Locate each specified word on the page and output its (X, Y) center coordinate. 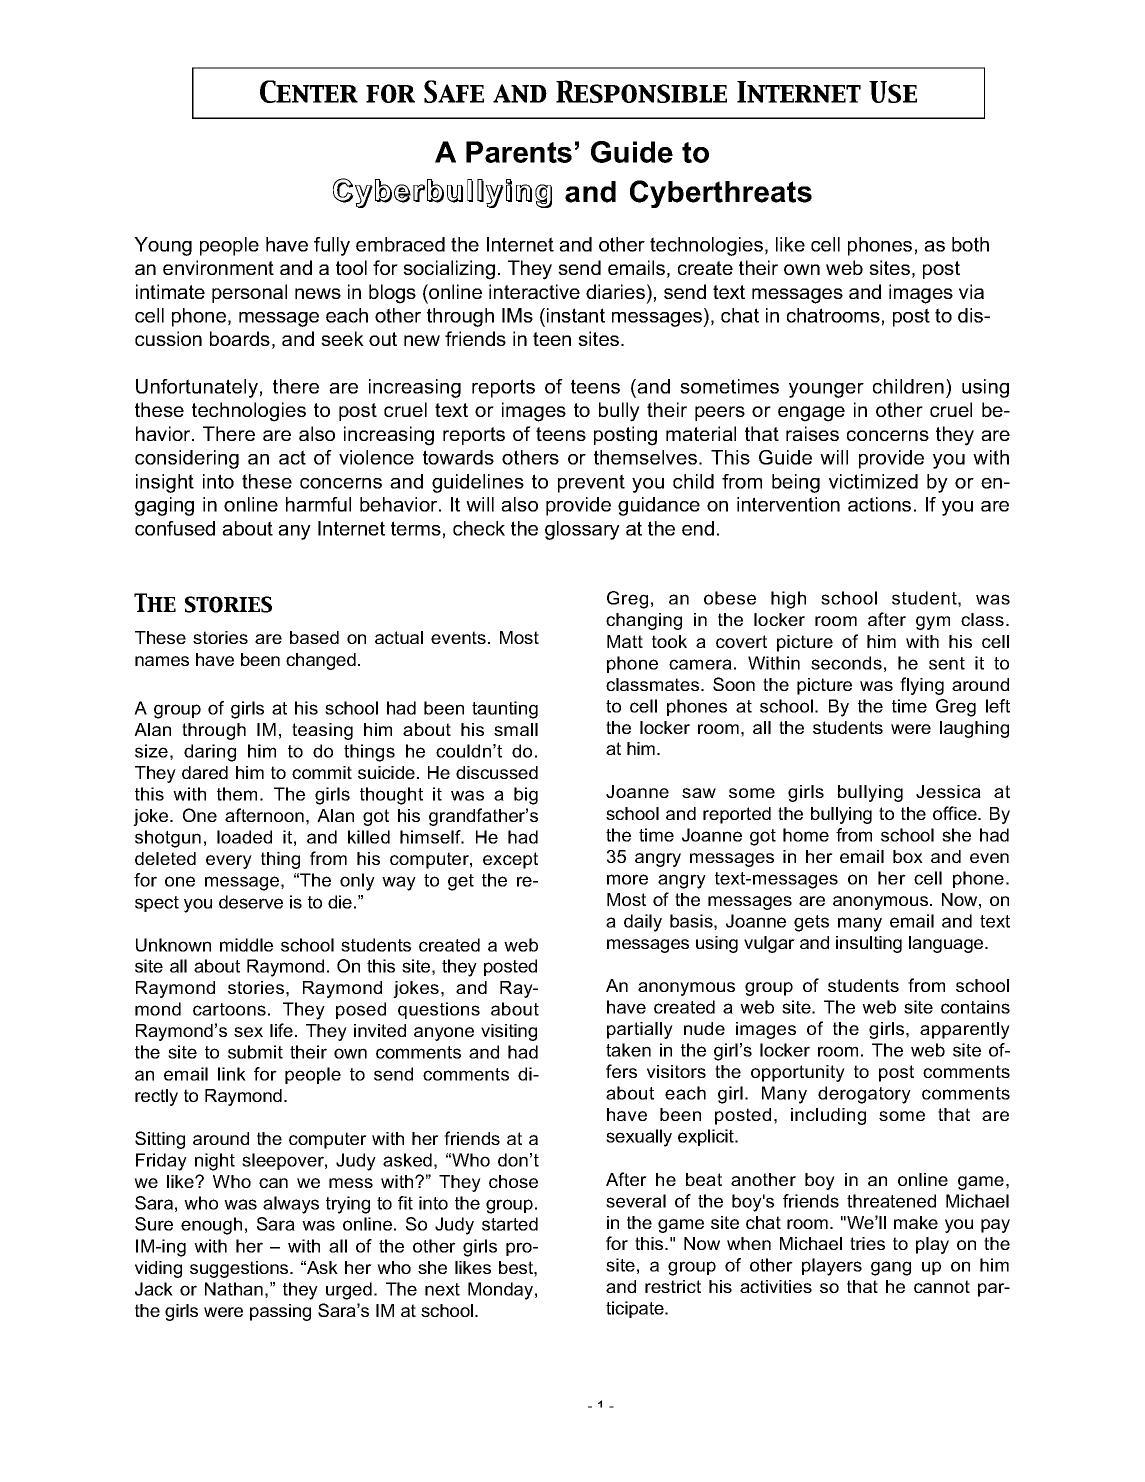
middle (246, 945)
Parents (519, 152)
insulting (869, 944)
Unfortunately (197, 388)
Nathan (234, 1289)
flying (922, 686)
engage (811, 414)
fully (332, 246)
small (516, 729)
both (970, 244)
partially (640, 1030)
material (701, 433)
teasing (322, 731)
